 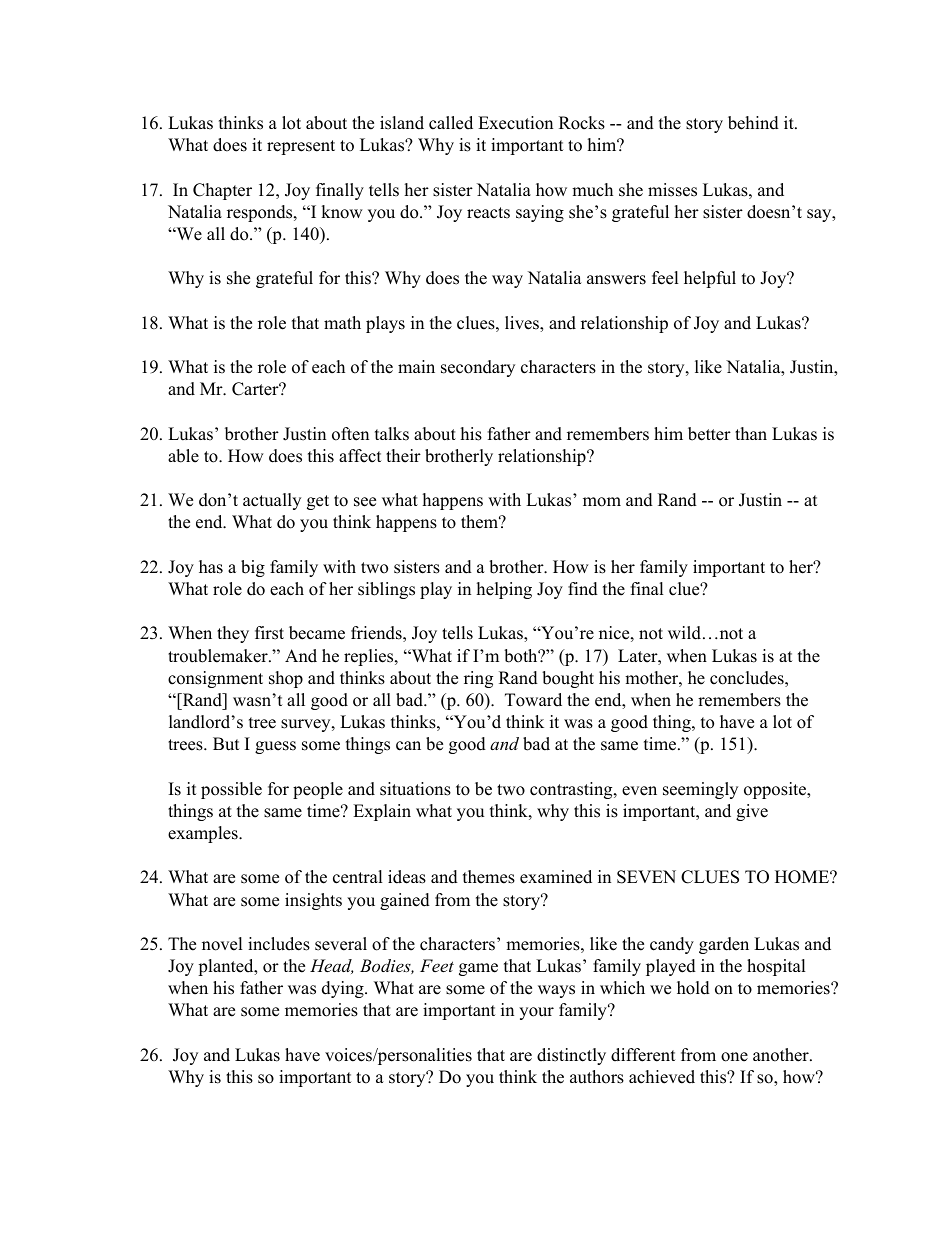 What do you see at coordinates (275, 747) in the screenshot?
I see `guess` at bounding box center [275, 747].
